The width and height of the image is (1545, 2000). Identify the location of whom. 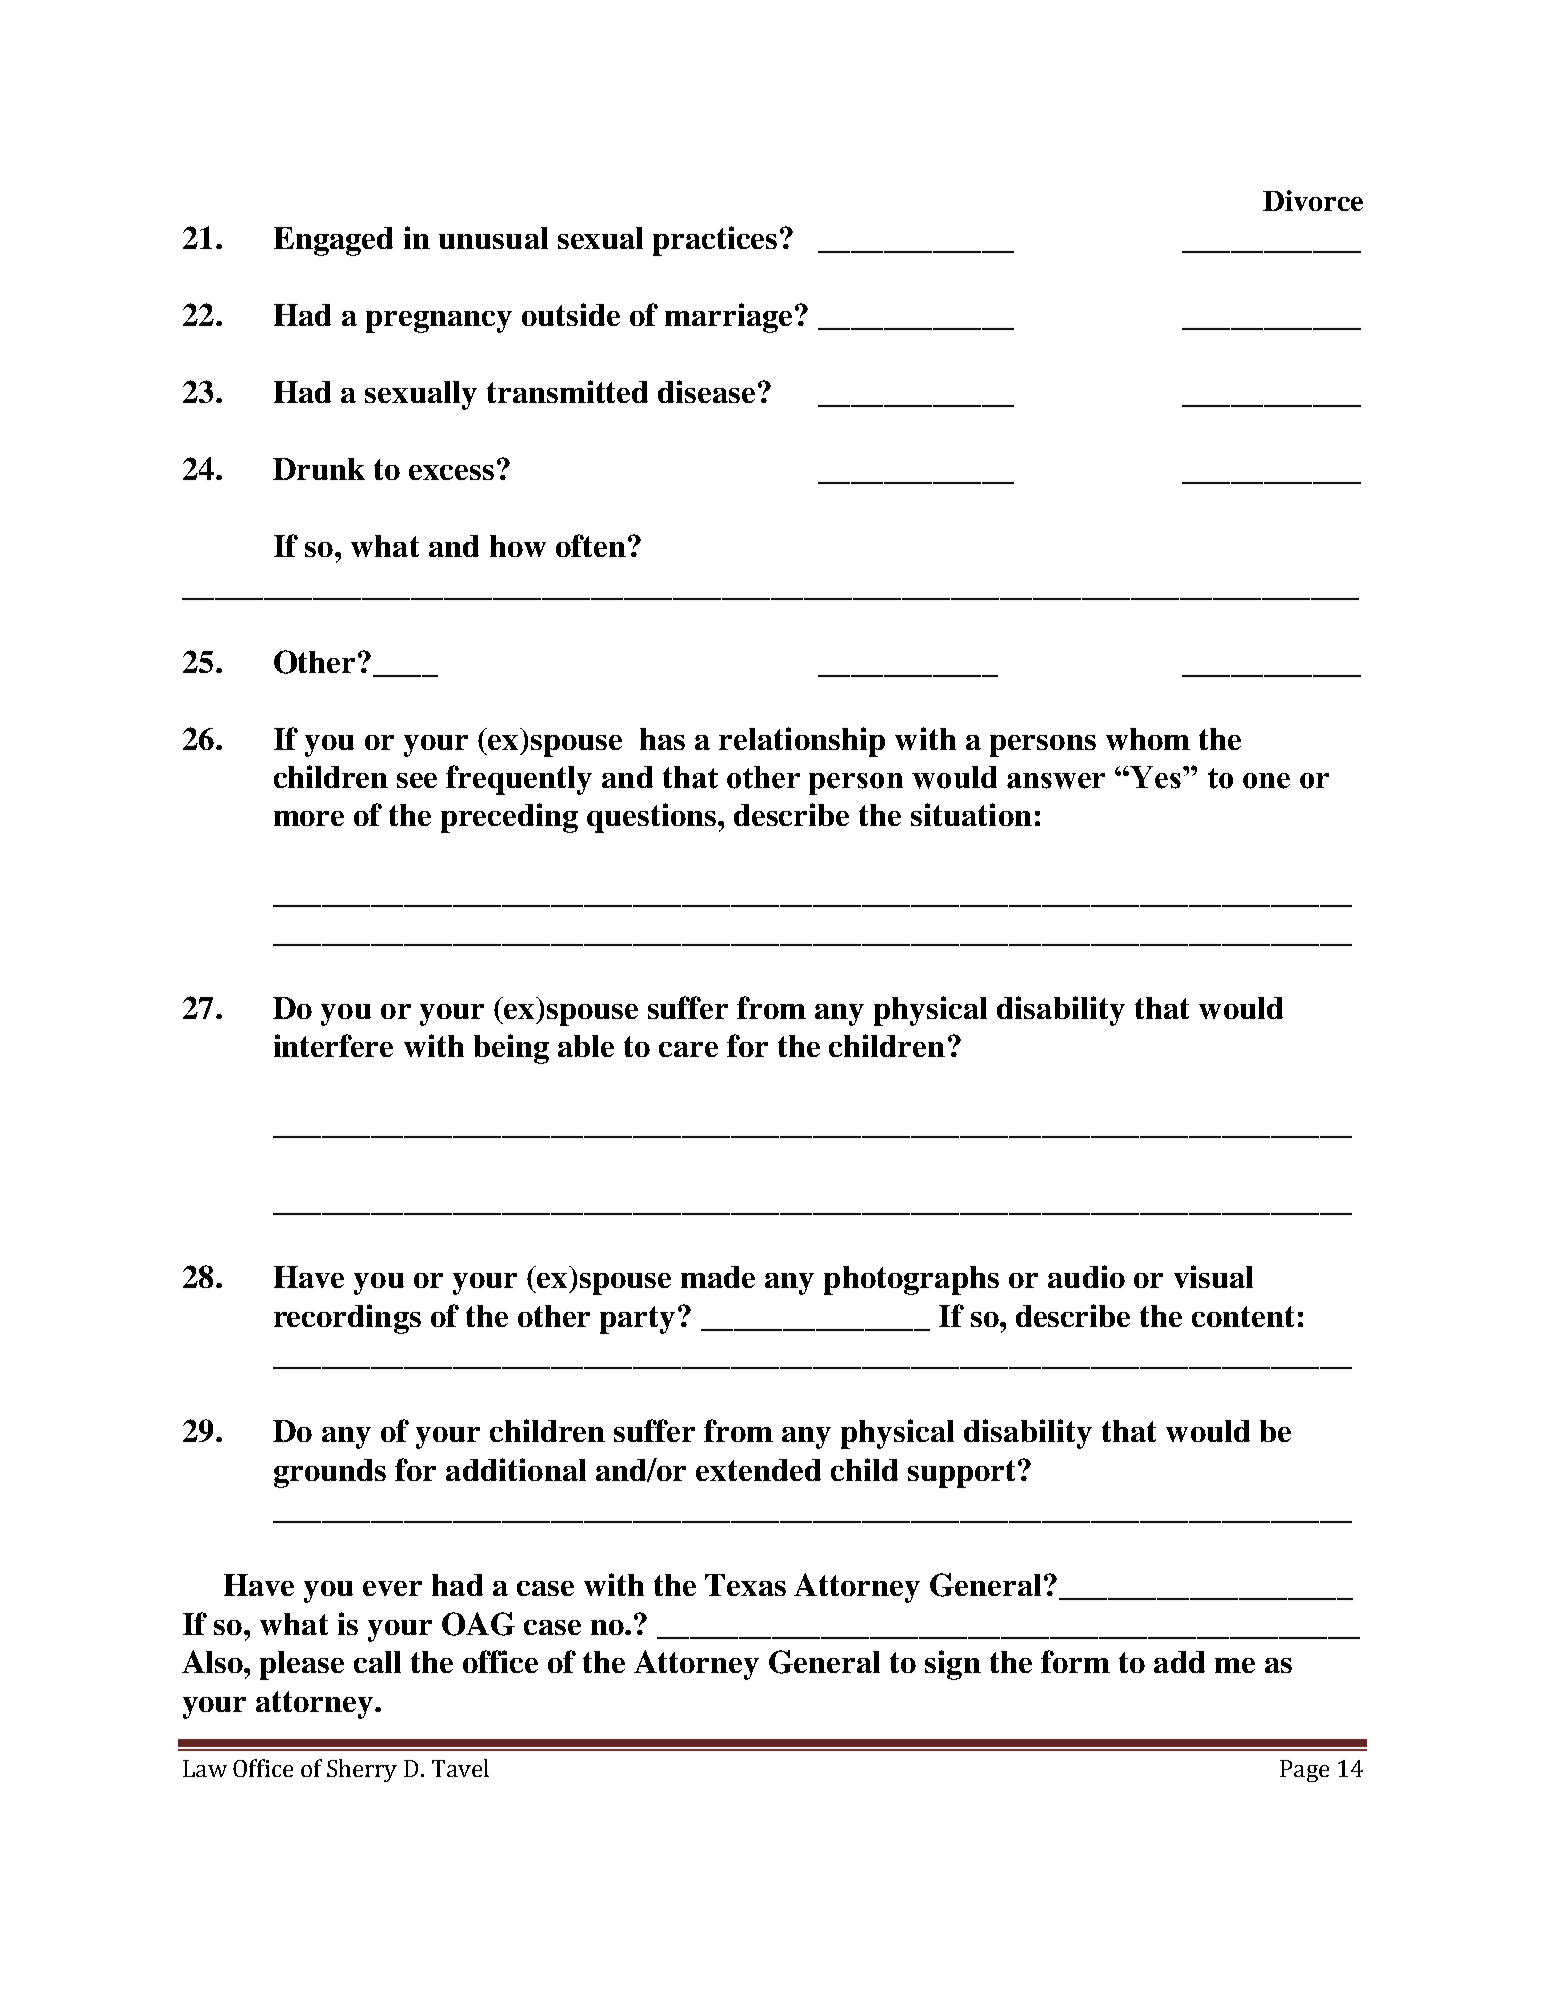
(1148, 739).
